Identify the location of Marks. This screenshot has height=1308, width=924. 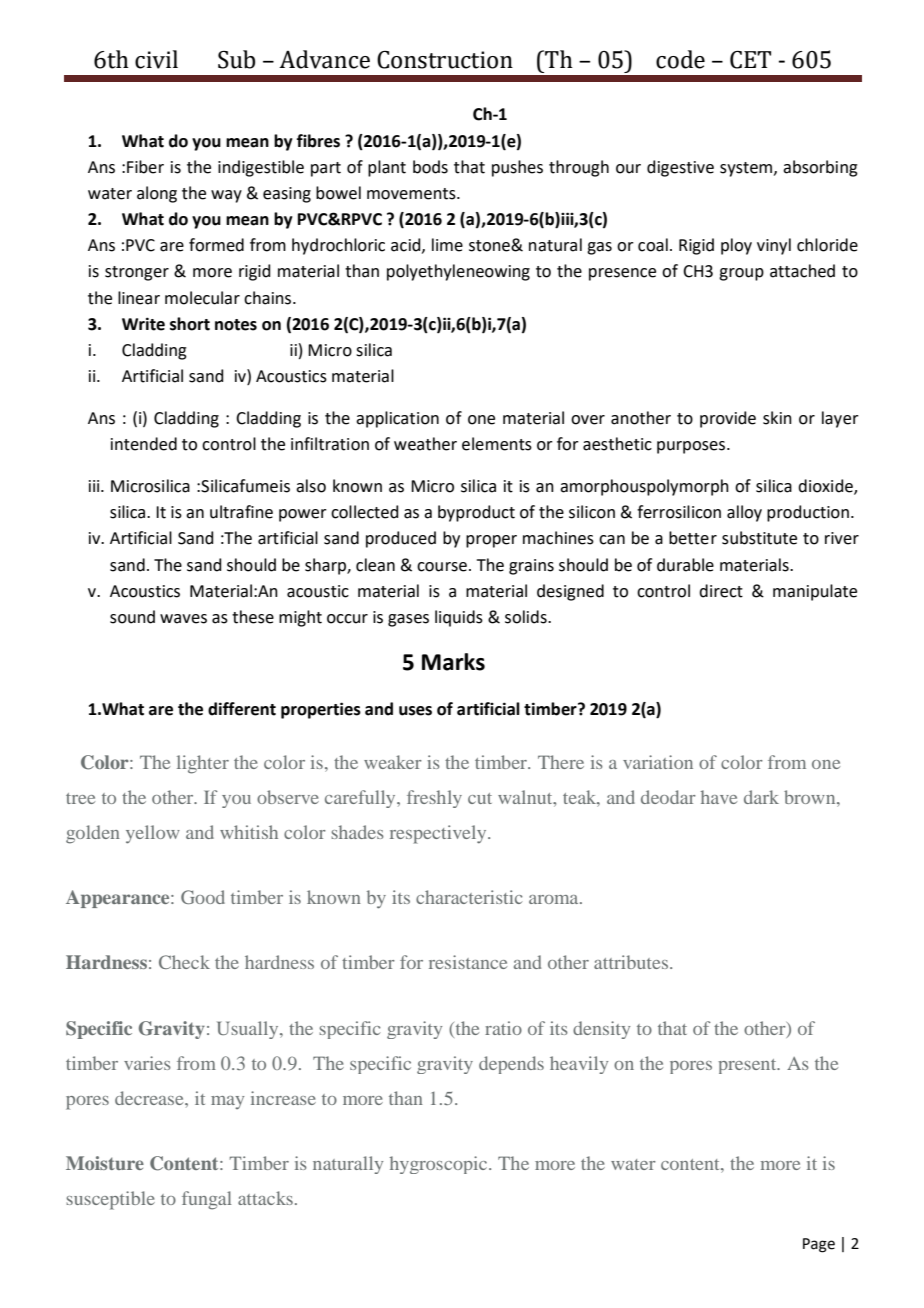
(453, 662).
